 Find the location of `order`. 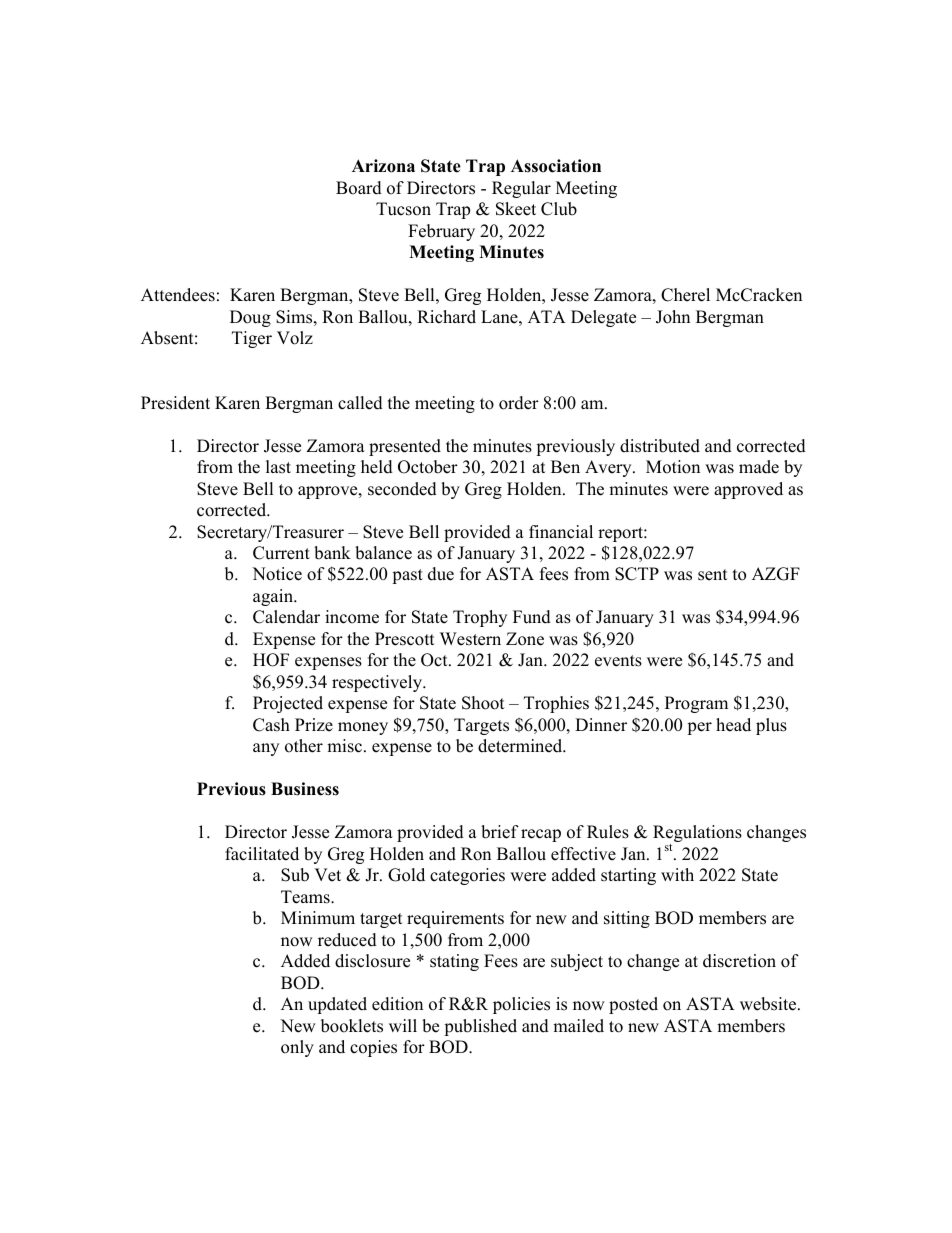

order is located at coordinates (519, 403).
